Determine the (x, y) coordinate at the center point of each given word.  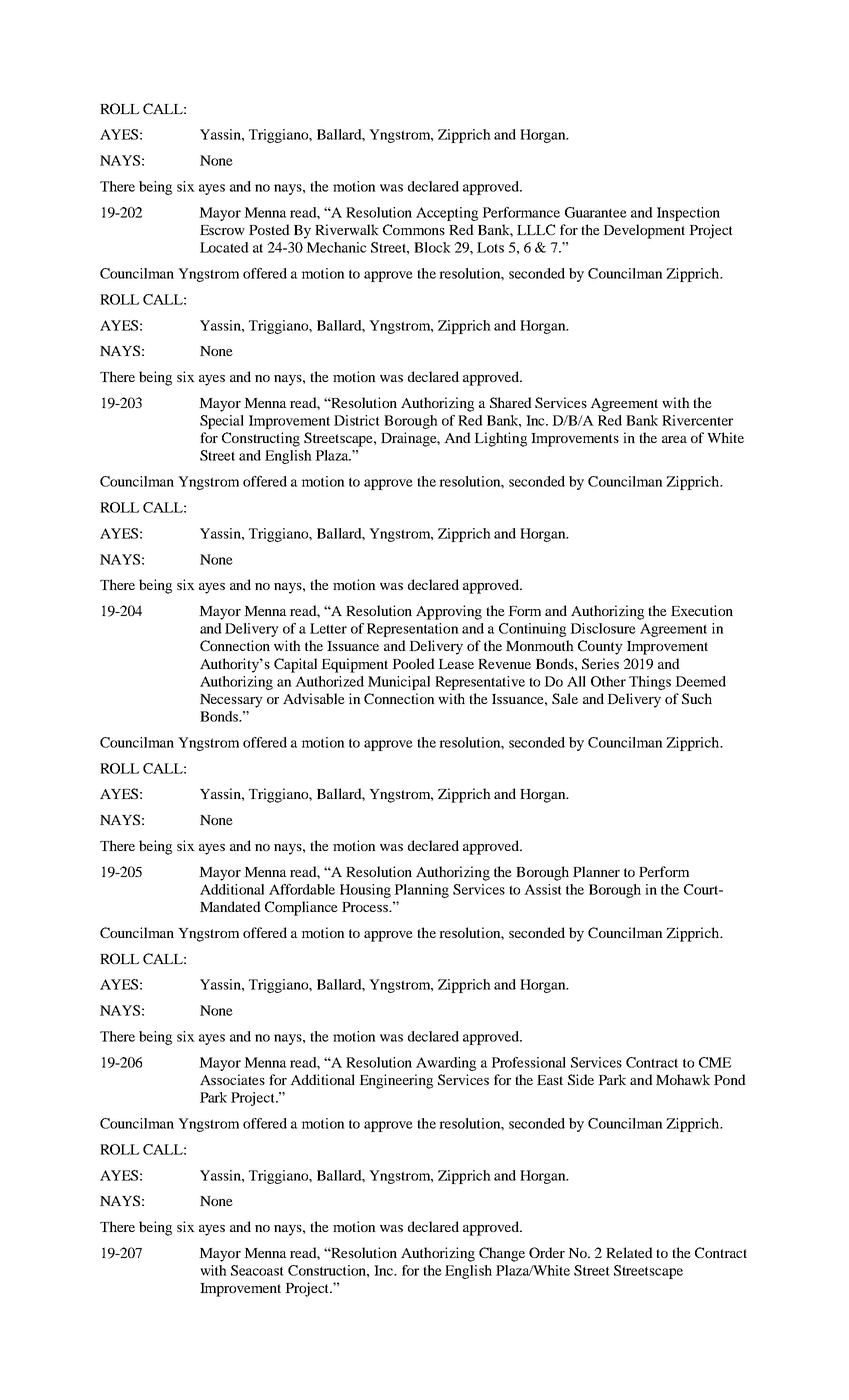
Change (502, 1254)
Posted (269, 229)
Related (629, 1252)
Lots (490, 247)
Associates (232, 1079)
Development (644, 231)
